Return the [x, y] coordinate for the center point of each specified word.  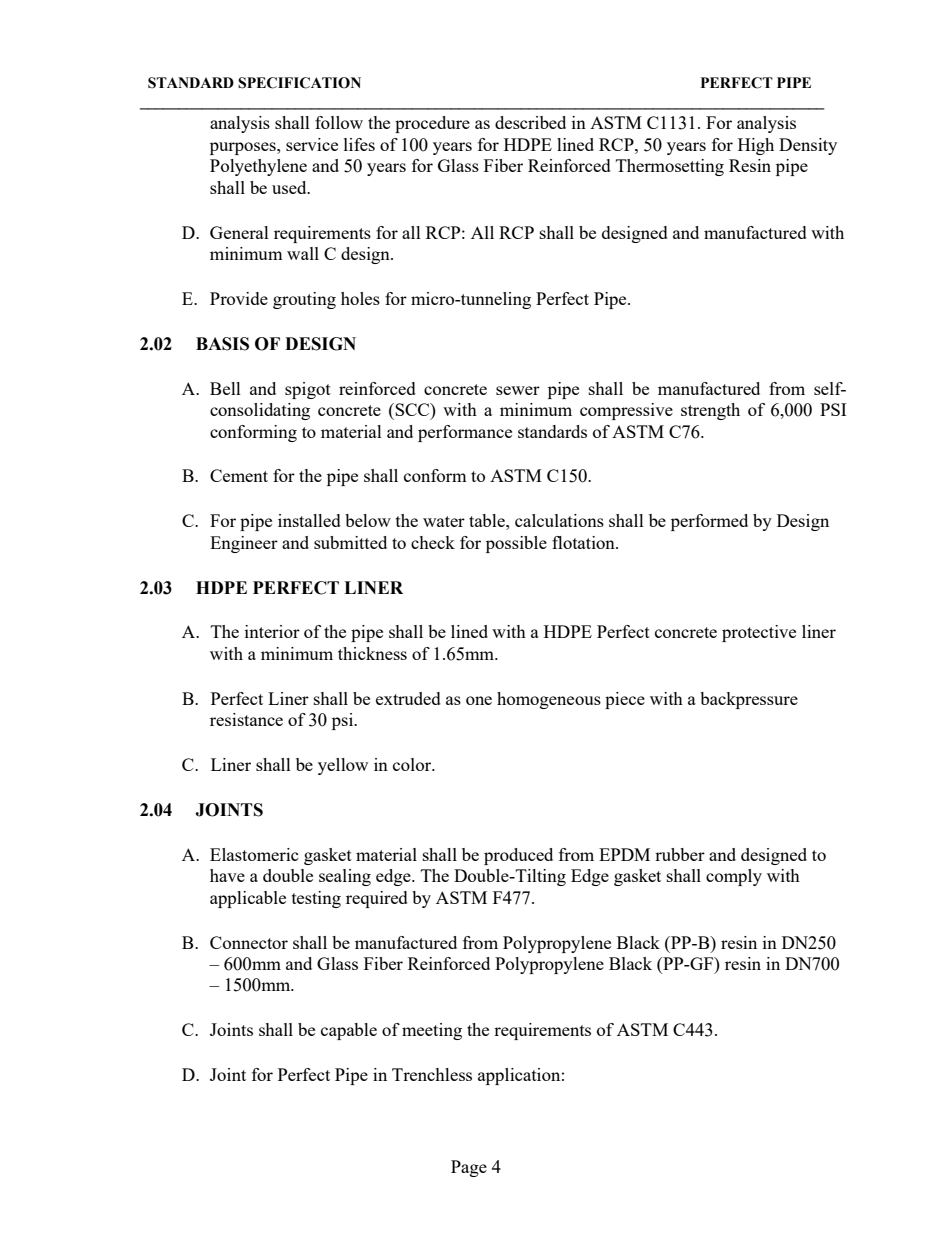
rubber [680, 854]
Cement [239, 475]
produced [518, 856]
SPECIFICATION [299, 83]
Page [469, 1168]
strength [710, 411]
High [756, 146]
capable [349, 1031]
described [530, 122]
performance [465, 433]
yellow [343, 766]
